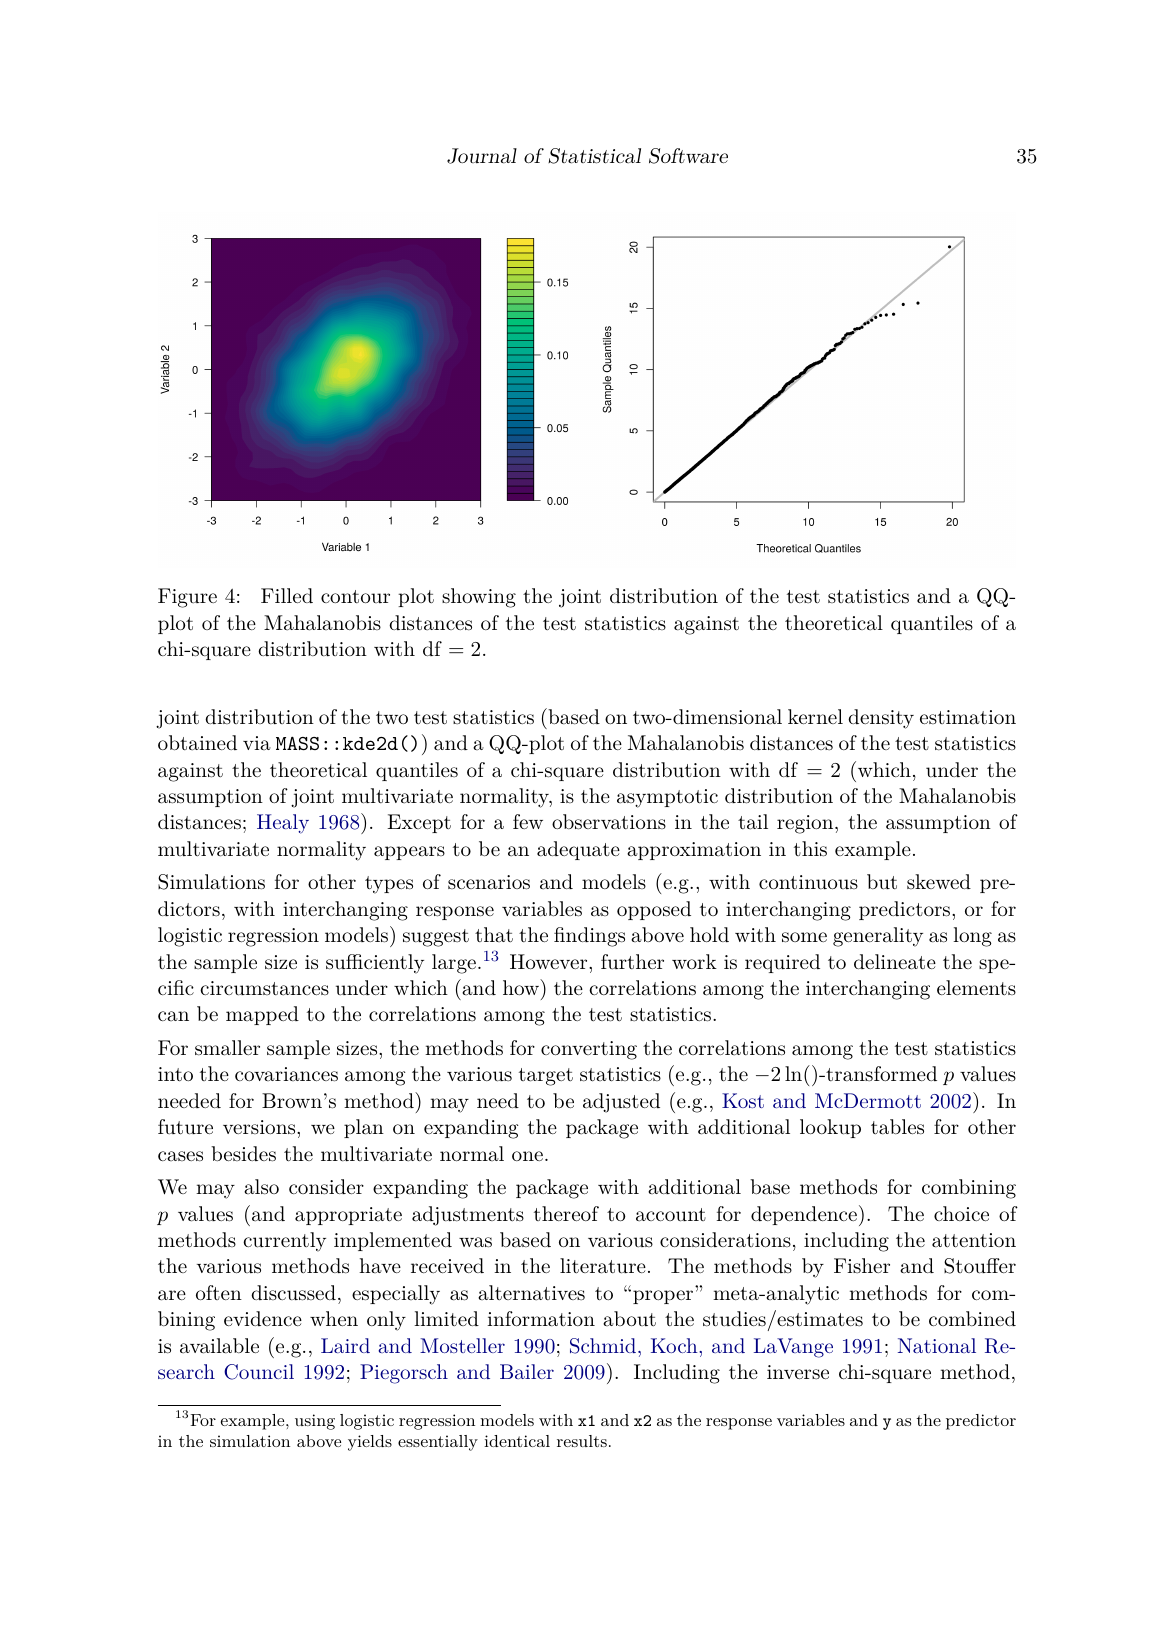  What do you see at coordinates (283, 824) in the document?
I see `Healy` at bounding box center [283, 824].
